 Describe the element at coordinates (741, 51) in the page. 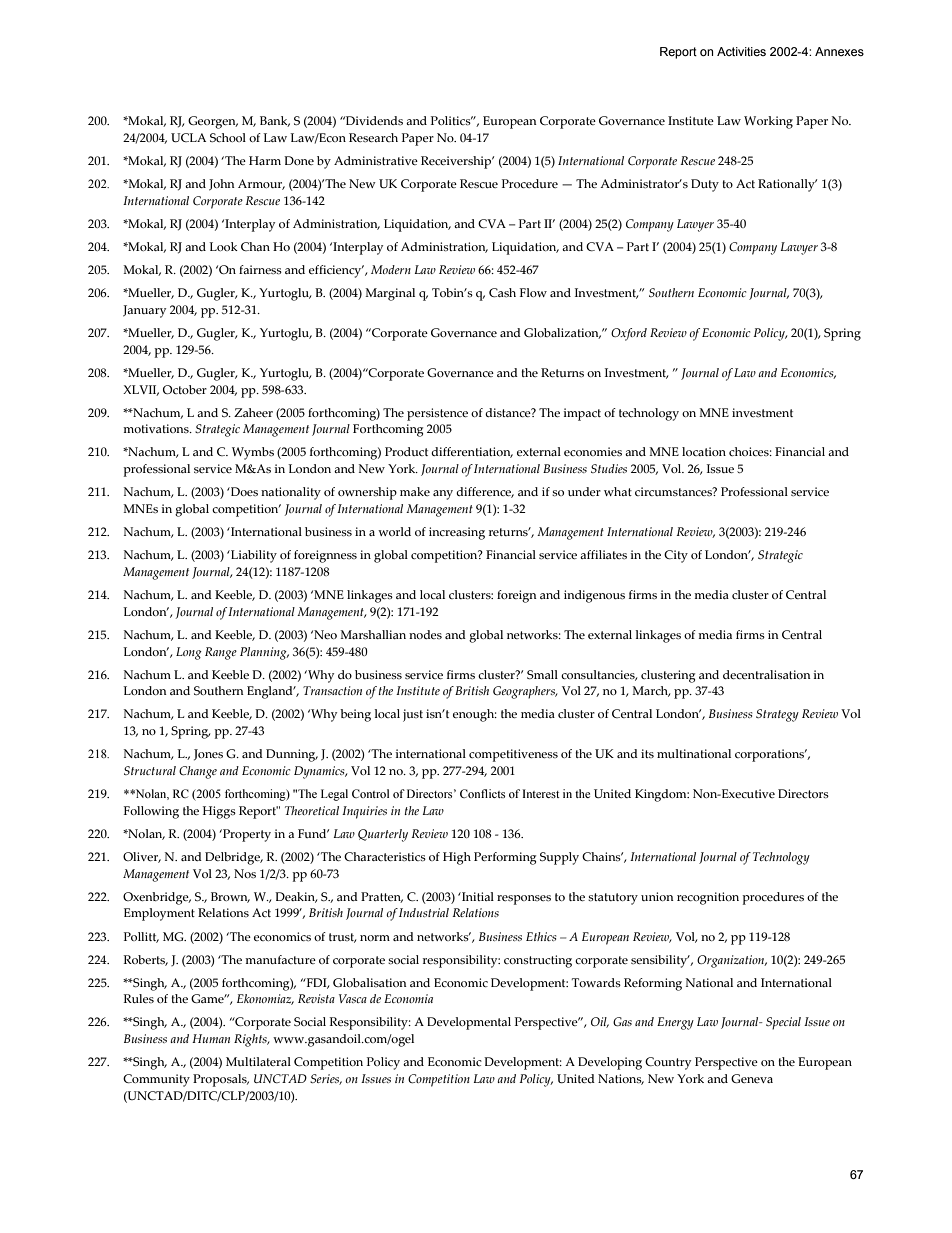

I see `Activities` at that location.
